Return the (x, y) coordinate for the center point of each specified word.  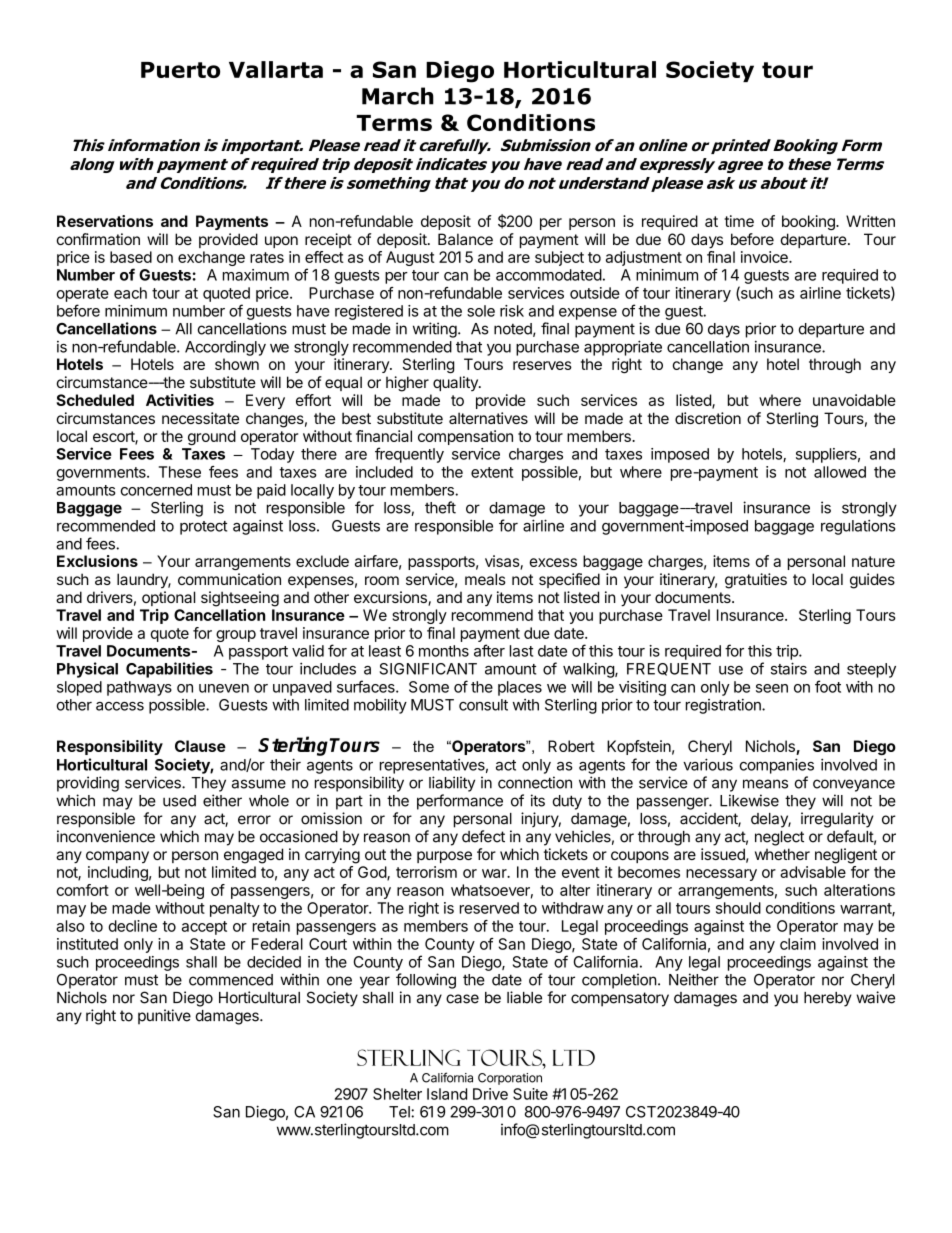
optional (168, 598)
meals (485, 579)
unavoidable (854, 400)
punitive (164, 1017)
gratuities (756, 581)
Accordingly (225, 348)
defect (483, 836)
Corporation (510, 1079)
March (398, 96)
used (179, 801)
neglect (779, 838)
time (739, 221)
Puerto (180, 70)
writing (435, 330)
